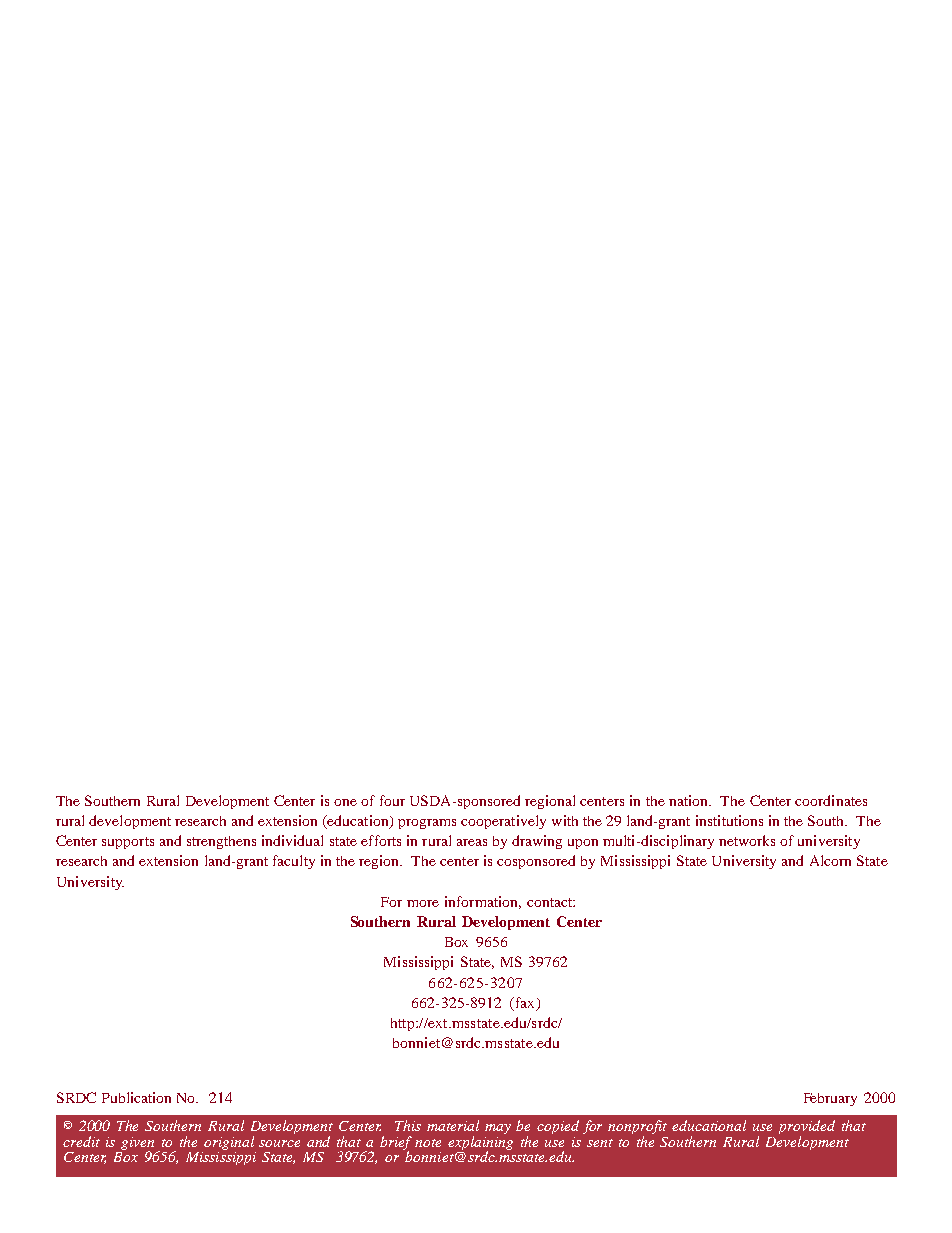 This screenshot has width=952, height=1233. What do you see at coordinates (137, 1144) in the screenshot?
I see `given` at bounding box center [137, 1144].
